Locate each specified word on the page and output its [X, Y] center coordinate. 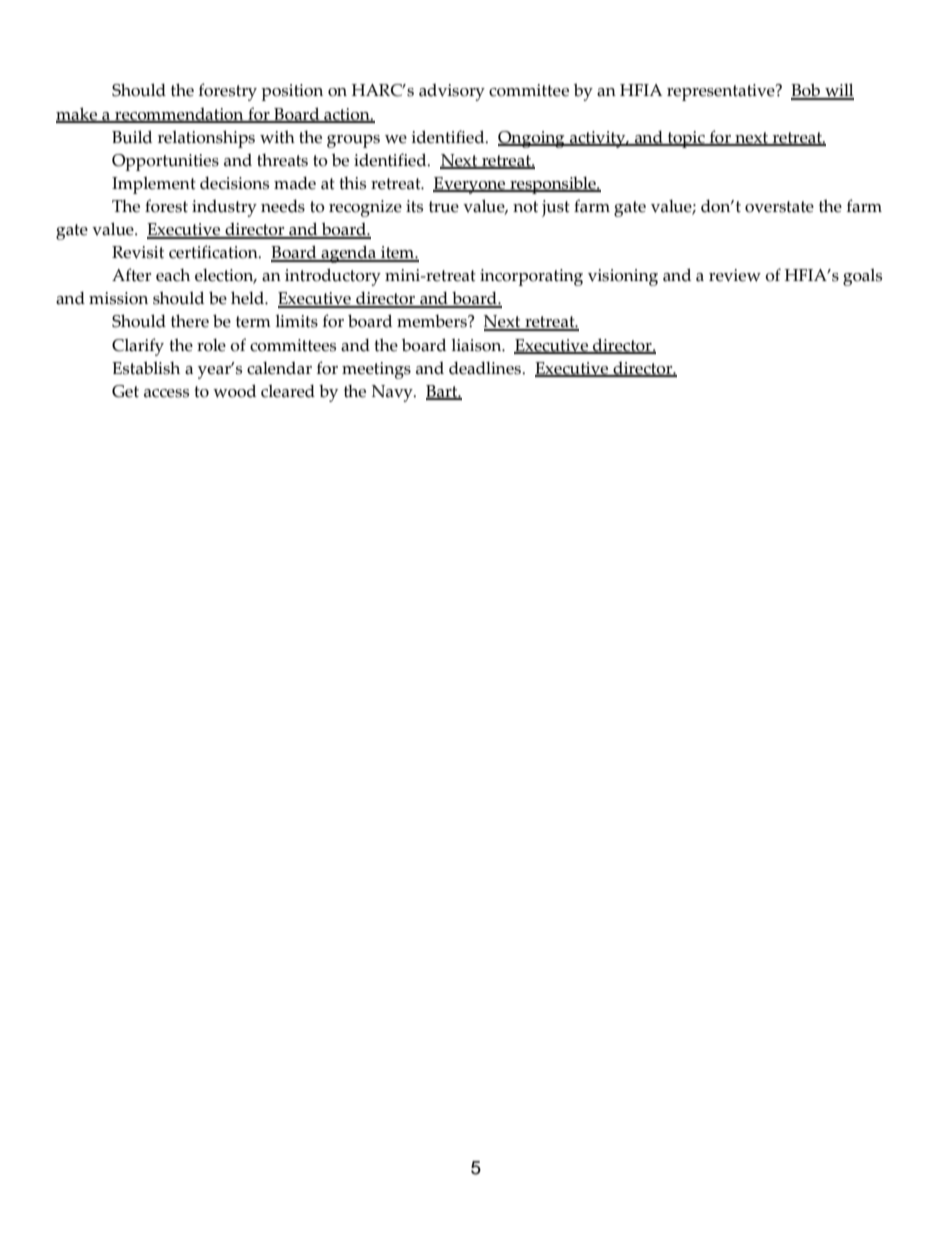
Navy [393, 393]
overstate [779, 207]
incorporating [531, 277]
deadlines [486, 368]
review [735, 275]
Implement [154, 185]
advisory [452, 92]
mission [118, 298]
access [166, 393]
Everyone [470, 185]
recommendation [179, 115]
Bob [806, 91]
